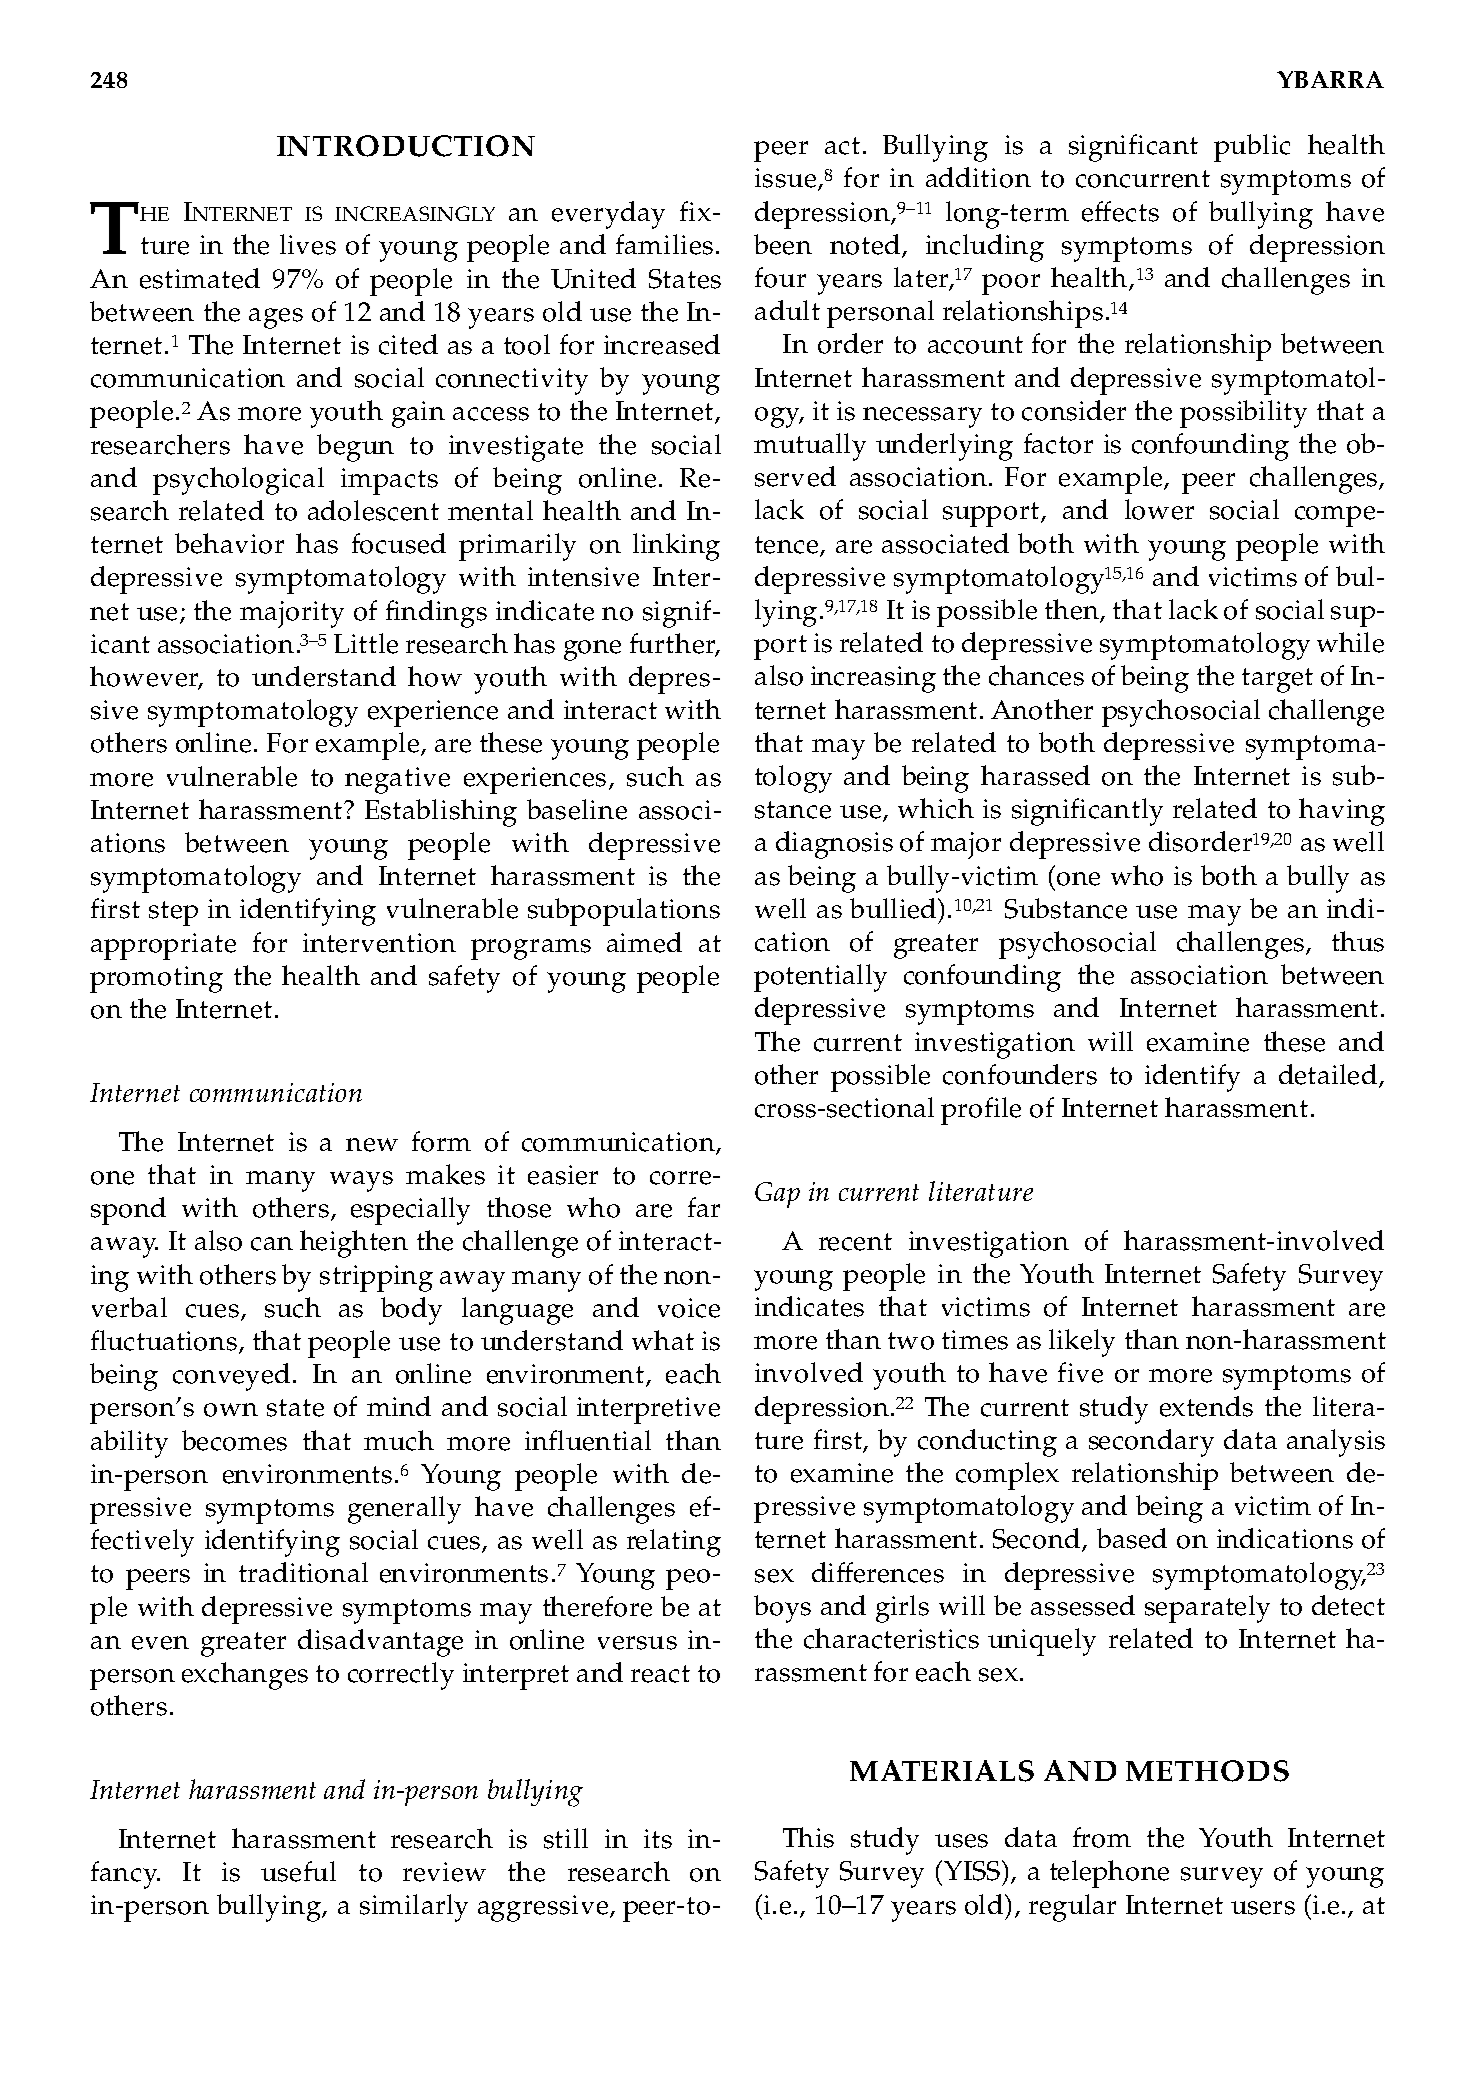 Image resolution: width=1463 pixels, height=2075 pixels. Describe the element at coordinates (1329, 1075) in the screenshot. I see `detailed` at that location.
